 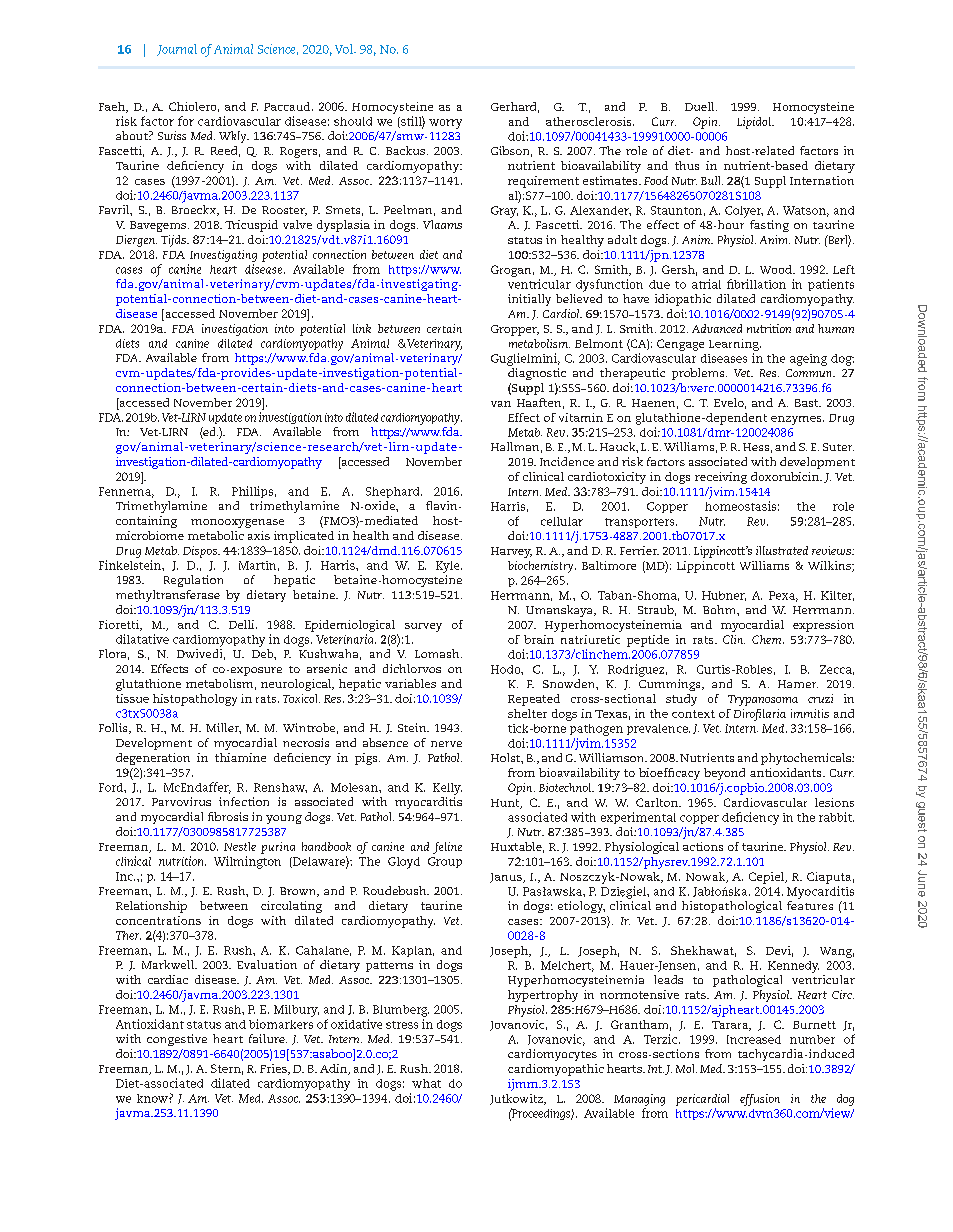 I want to click on congestive, so click(x=177, y=1040).
